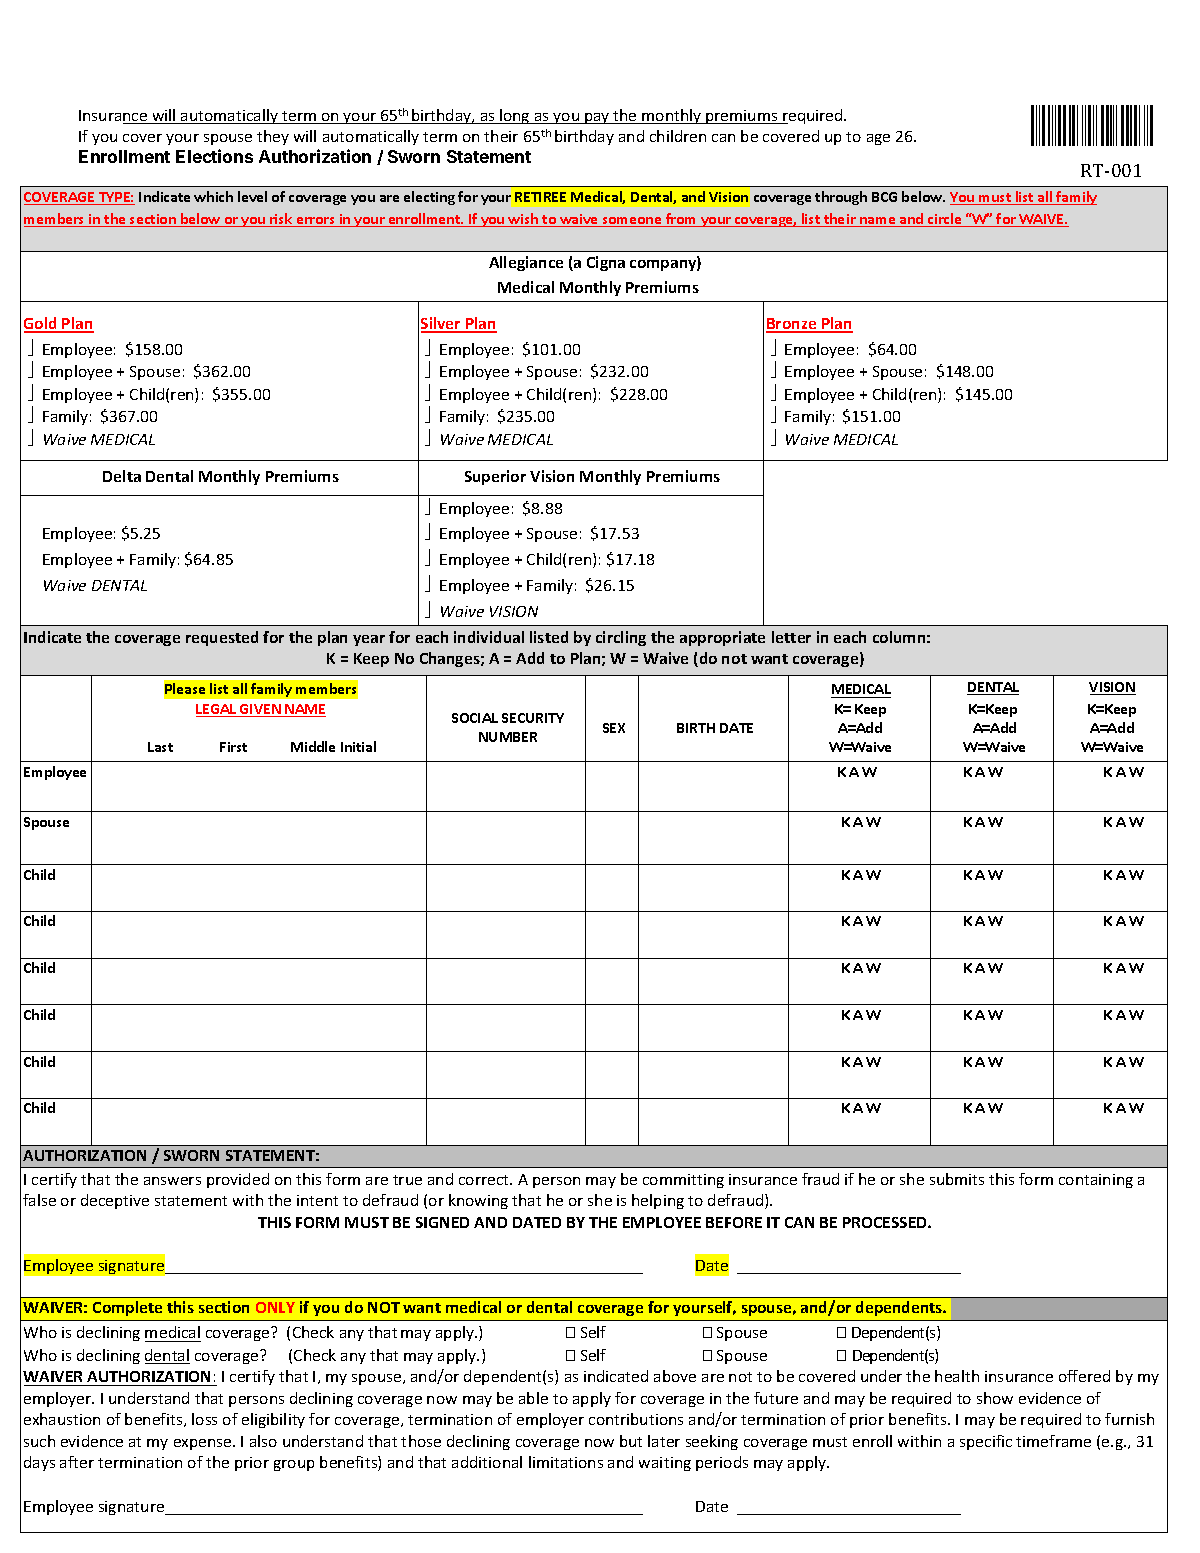 The image size is (1200, 1553). Describe the element at coordinates (204, 1419) in the screenshot. I see `loss` at that location.
